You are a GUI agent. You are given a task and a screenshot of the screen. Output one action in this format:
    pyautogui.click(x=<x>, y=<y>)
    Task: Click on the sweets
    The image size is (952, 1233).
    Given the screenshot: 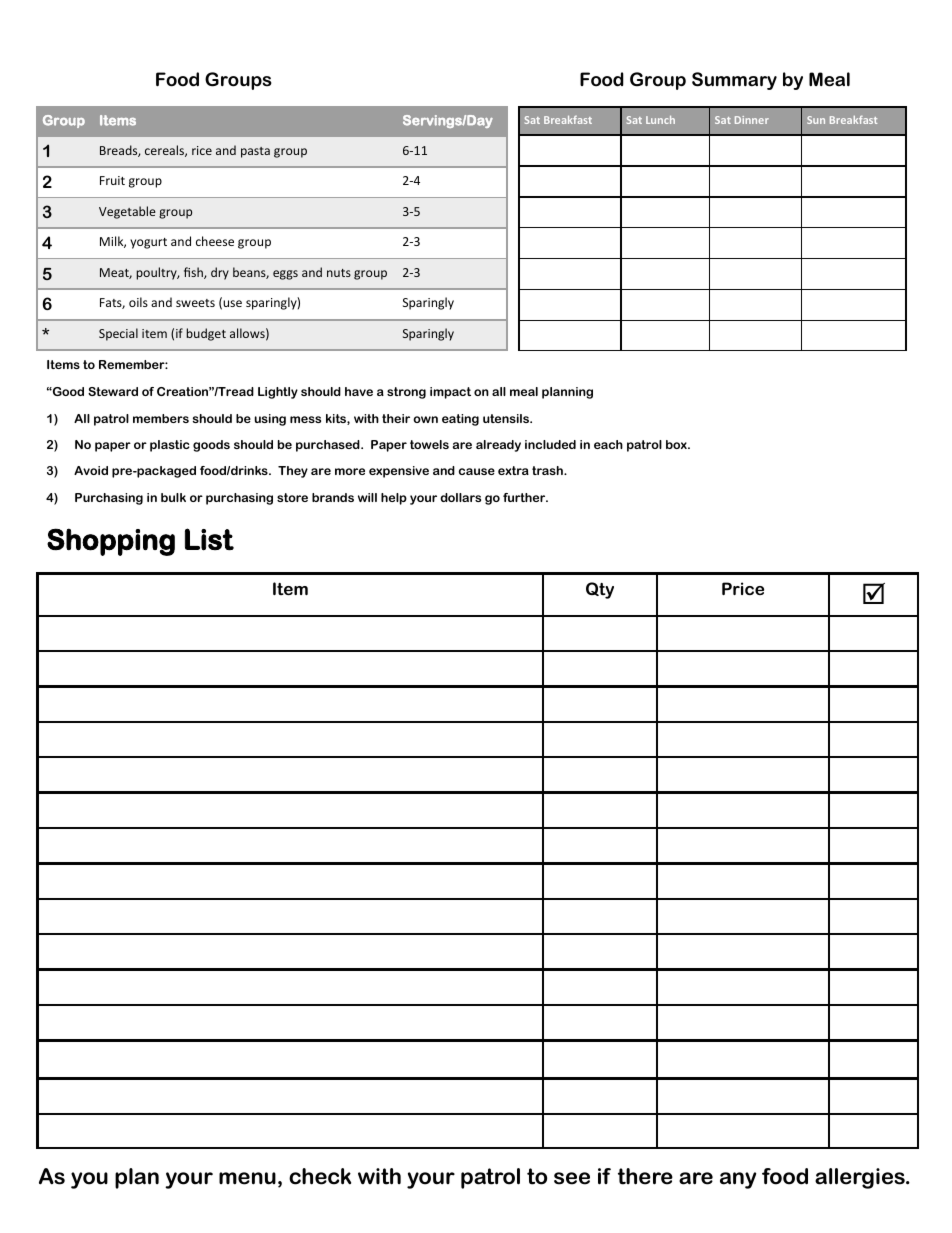 What is the action you would take?
    pyautogui.click(x=195, y=303)
